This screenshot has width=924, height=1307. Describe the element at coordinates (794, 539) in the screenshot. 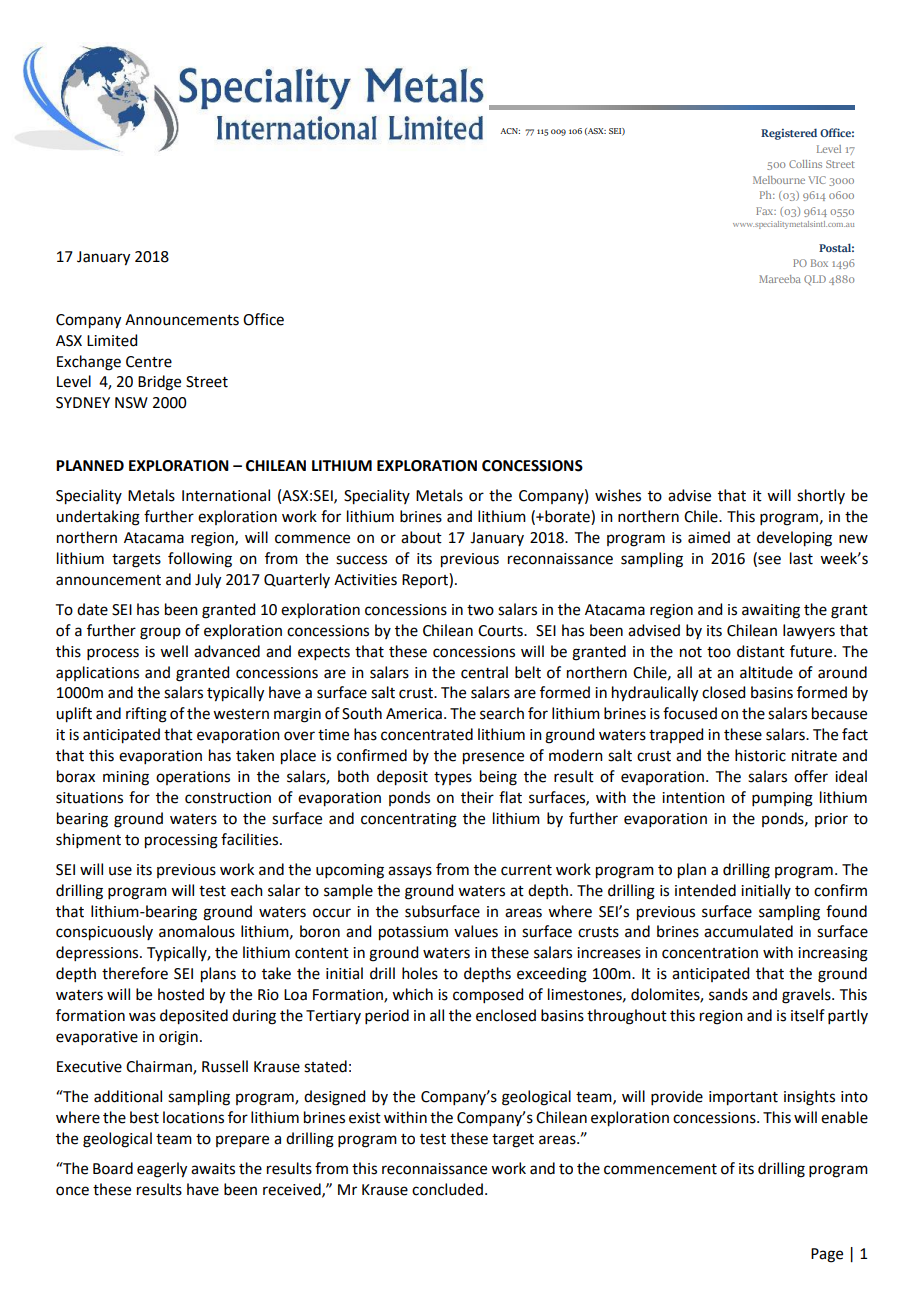

I see `developing` at that location.
